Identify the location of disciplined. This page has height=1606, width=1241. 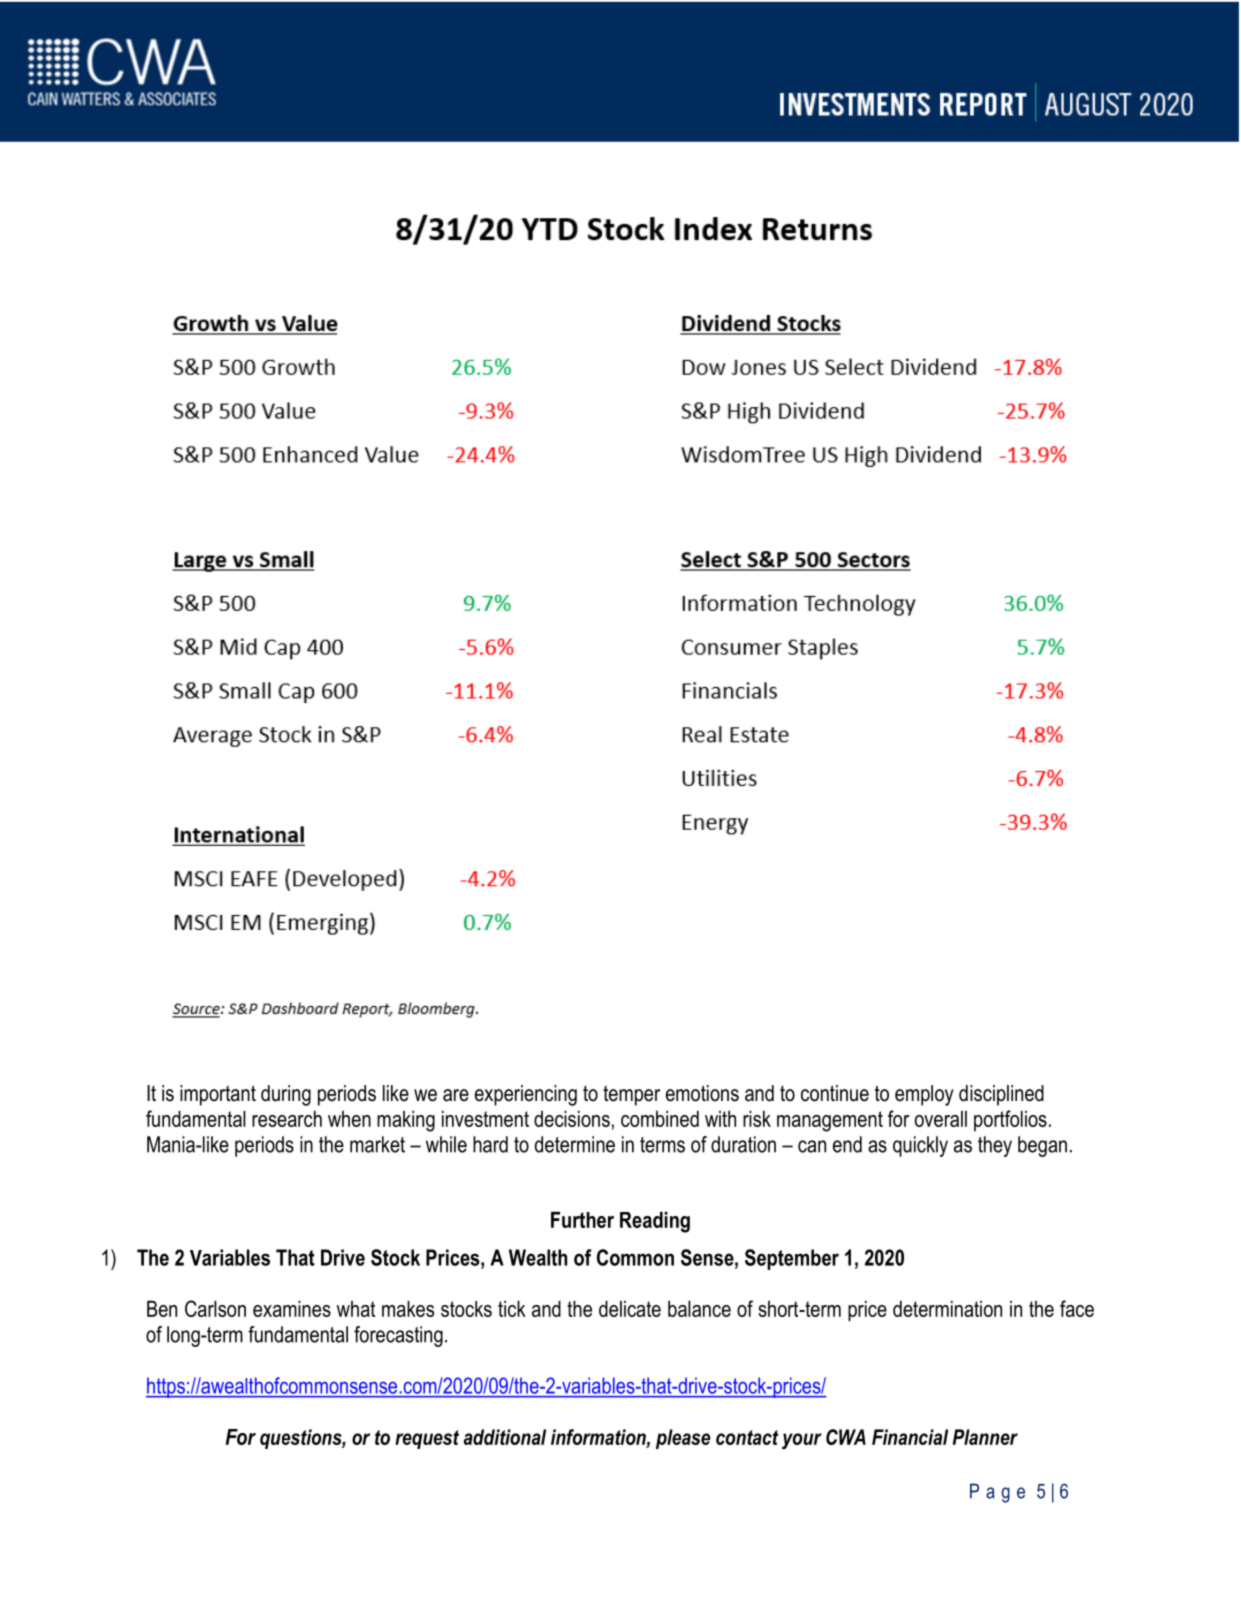
(1001, 1095).
